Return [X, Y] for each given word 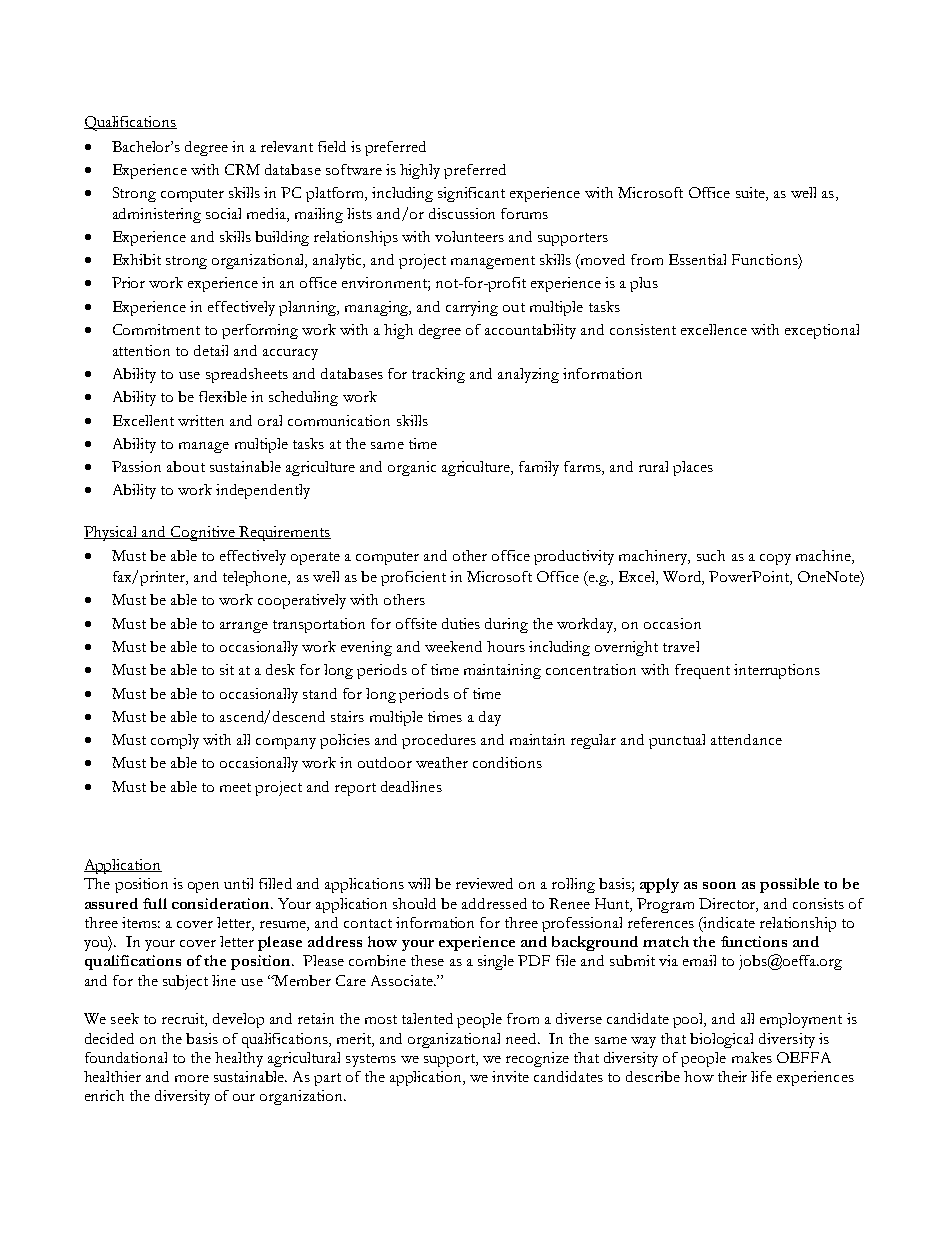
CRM [242, 169]
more [192, 1078]
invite [510, 1076]
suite [751, 194]
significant [471, 194]
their [732, 1076]
